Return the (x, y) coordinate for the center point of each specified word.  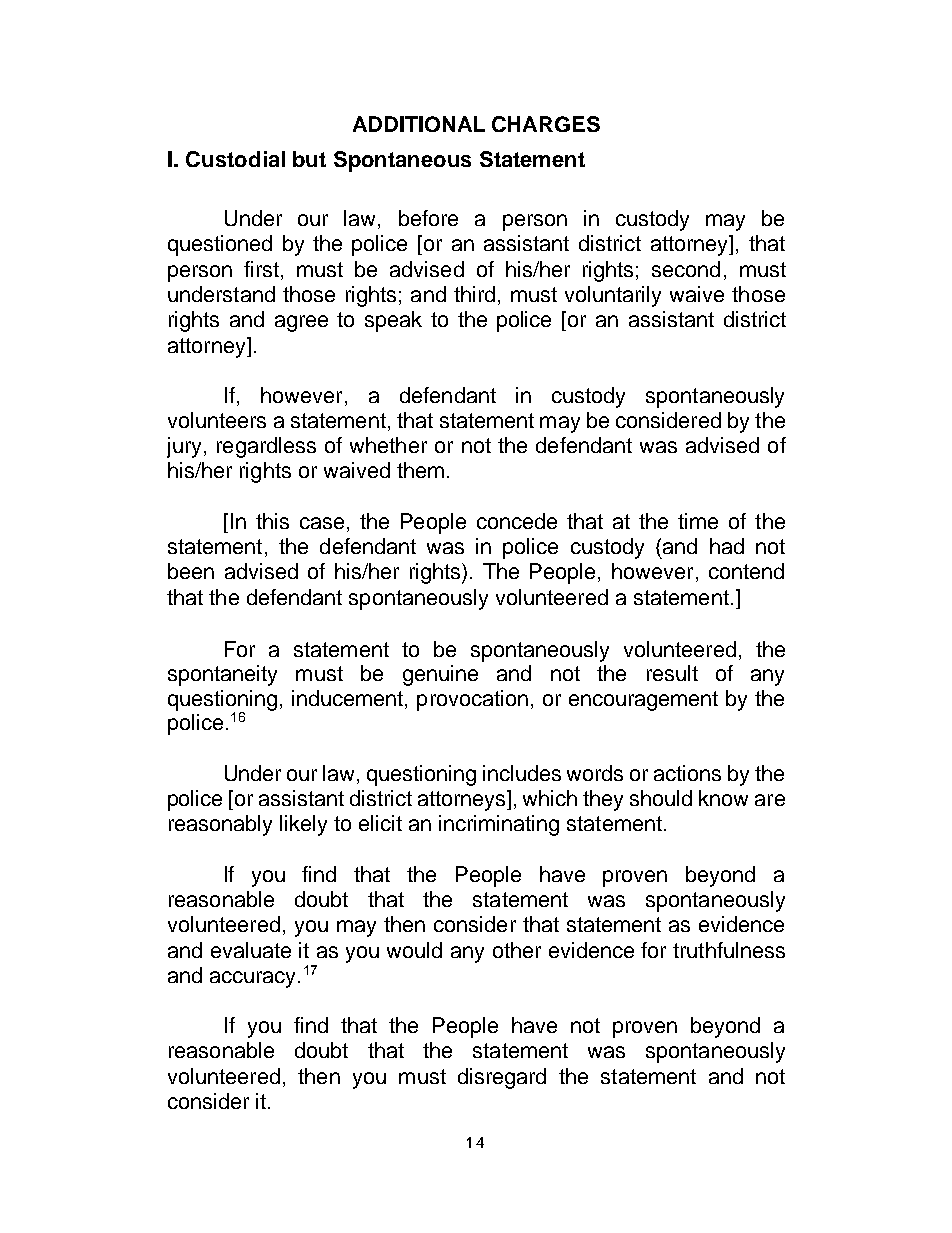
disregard (502, 1078)
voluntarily (613, 296)
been (191, 571)
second (686, 269)
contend (746, 571)
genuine (440, 675)
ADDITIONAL (419, 124)
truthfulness (729, 950)
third (474, 294)
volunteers (217, 420)
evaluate (251, 950)
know (723, 798)
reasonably (220, 825)
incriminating (499, 825)
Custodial (235, 159)
